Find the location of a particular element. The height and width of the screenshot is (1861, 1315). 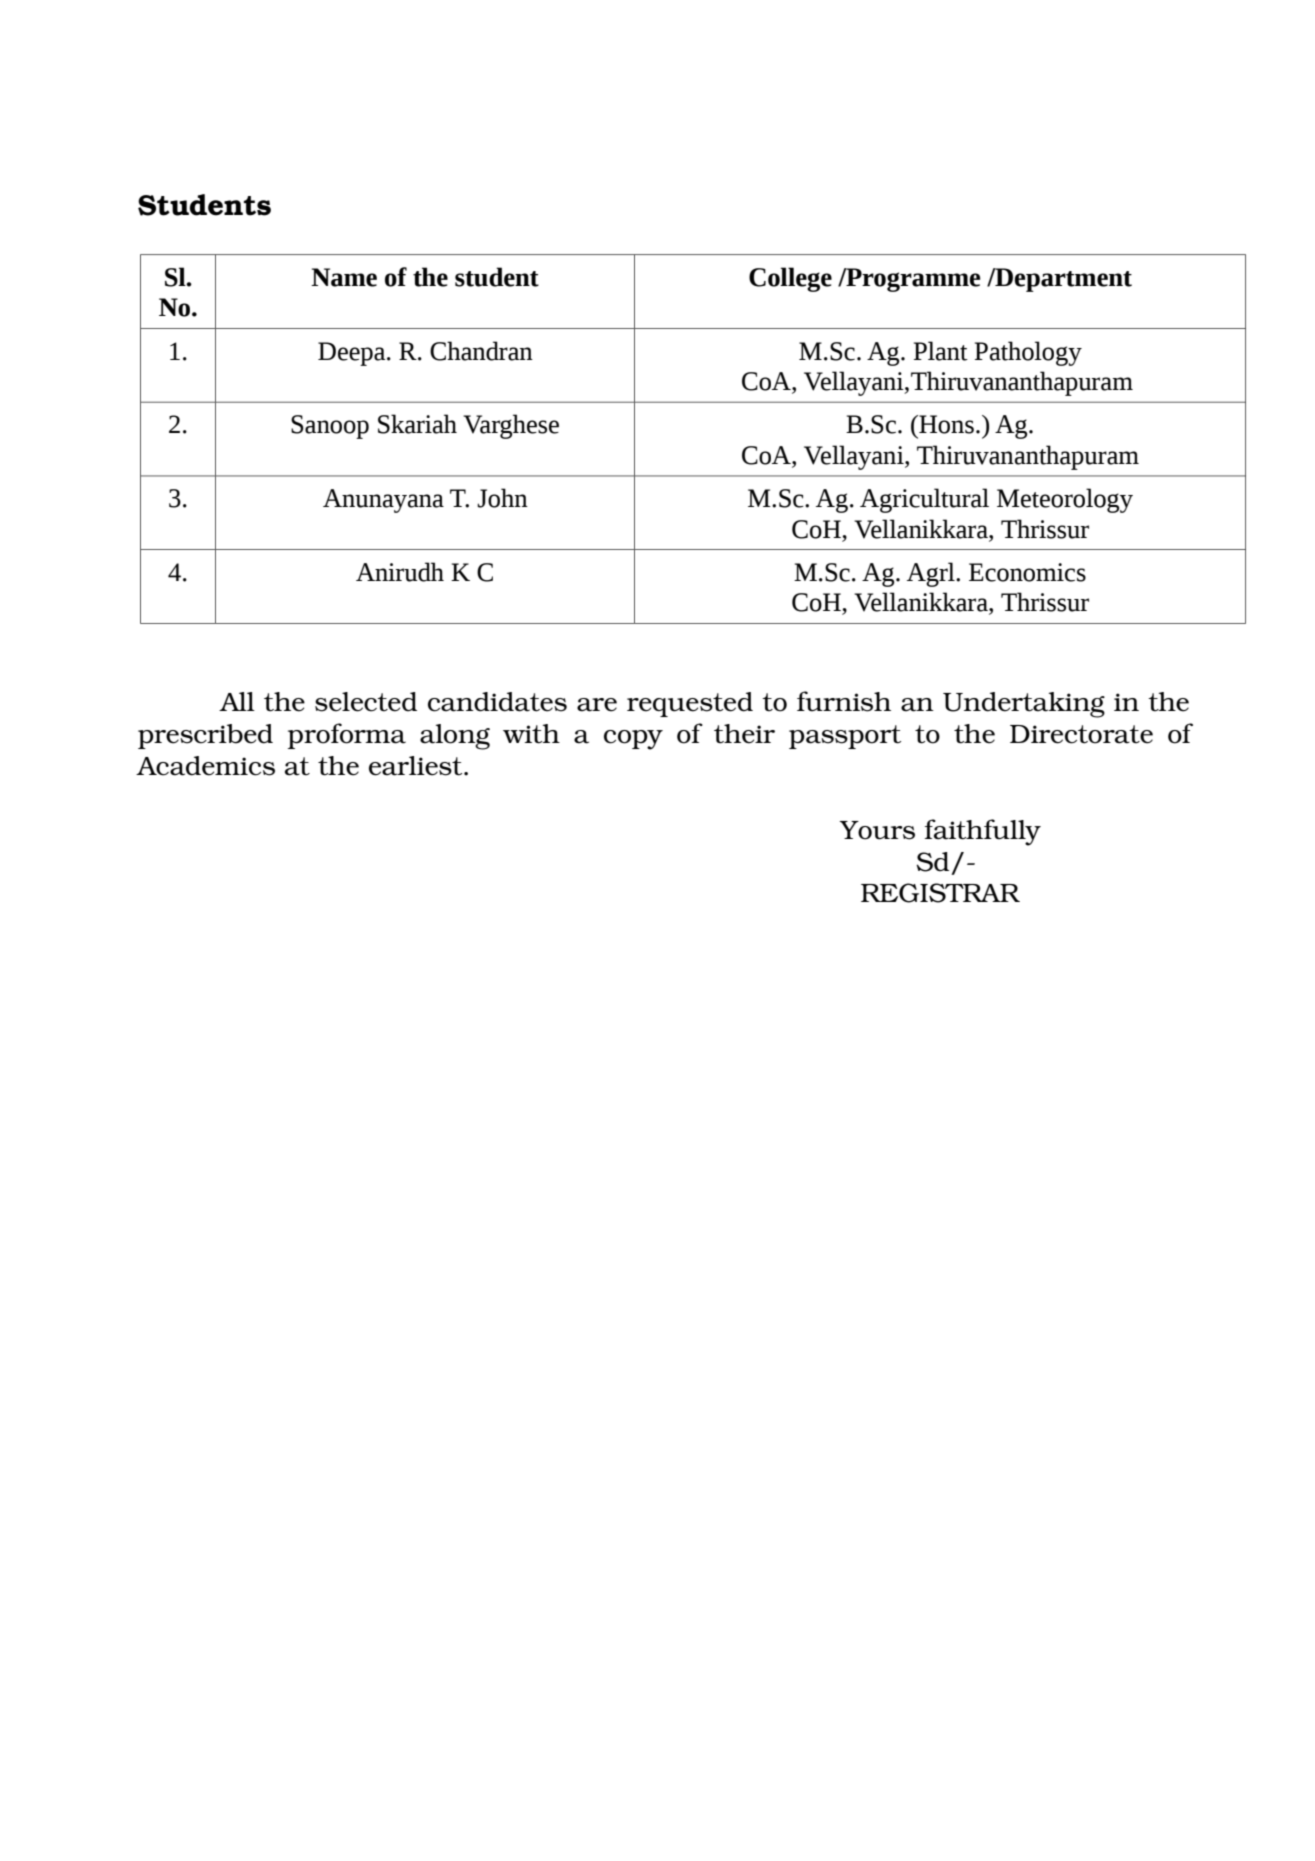

Meteorology is located at coordinates (1065, 500).
